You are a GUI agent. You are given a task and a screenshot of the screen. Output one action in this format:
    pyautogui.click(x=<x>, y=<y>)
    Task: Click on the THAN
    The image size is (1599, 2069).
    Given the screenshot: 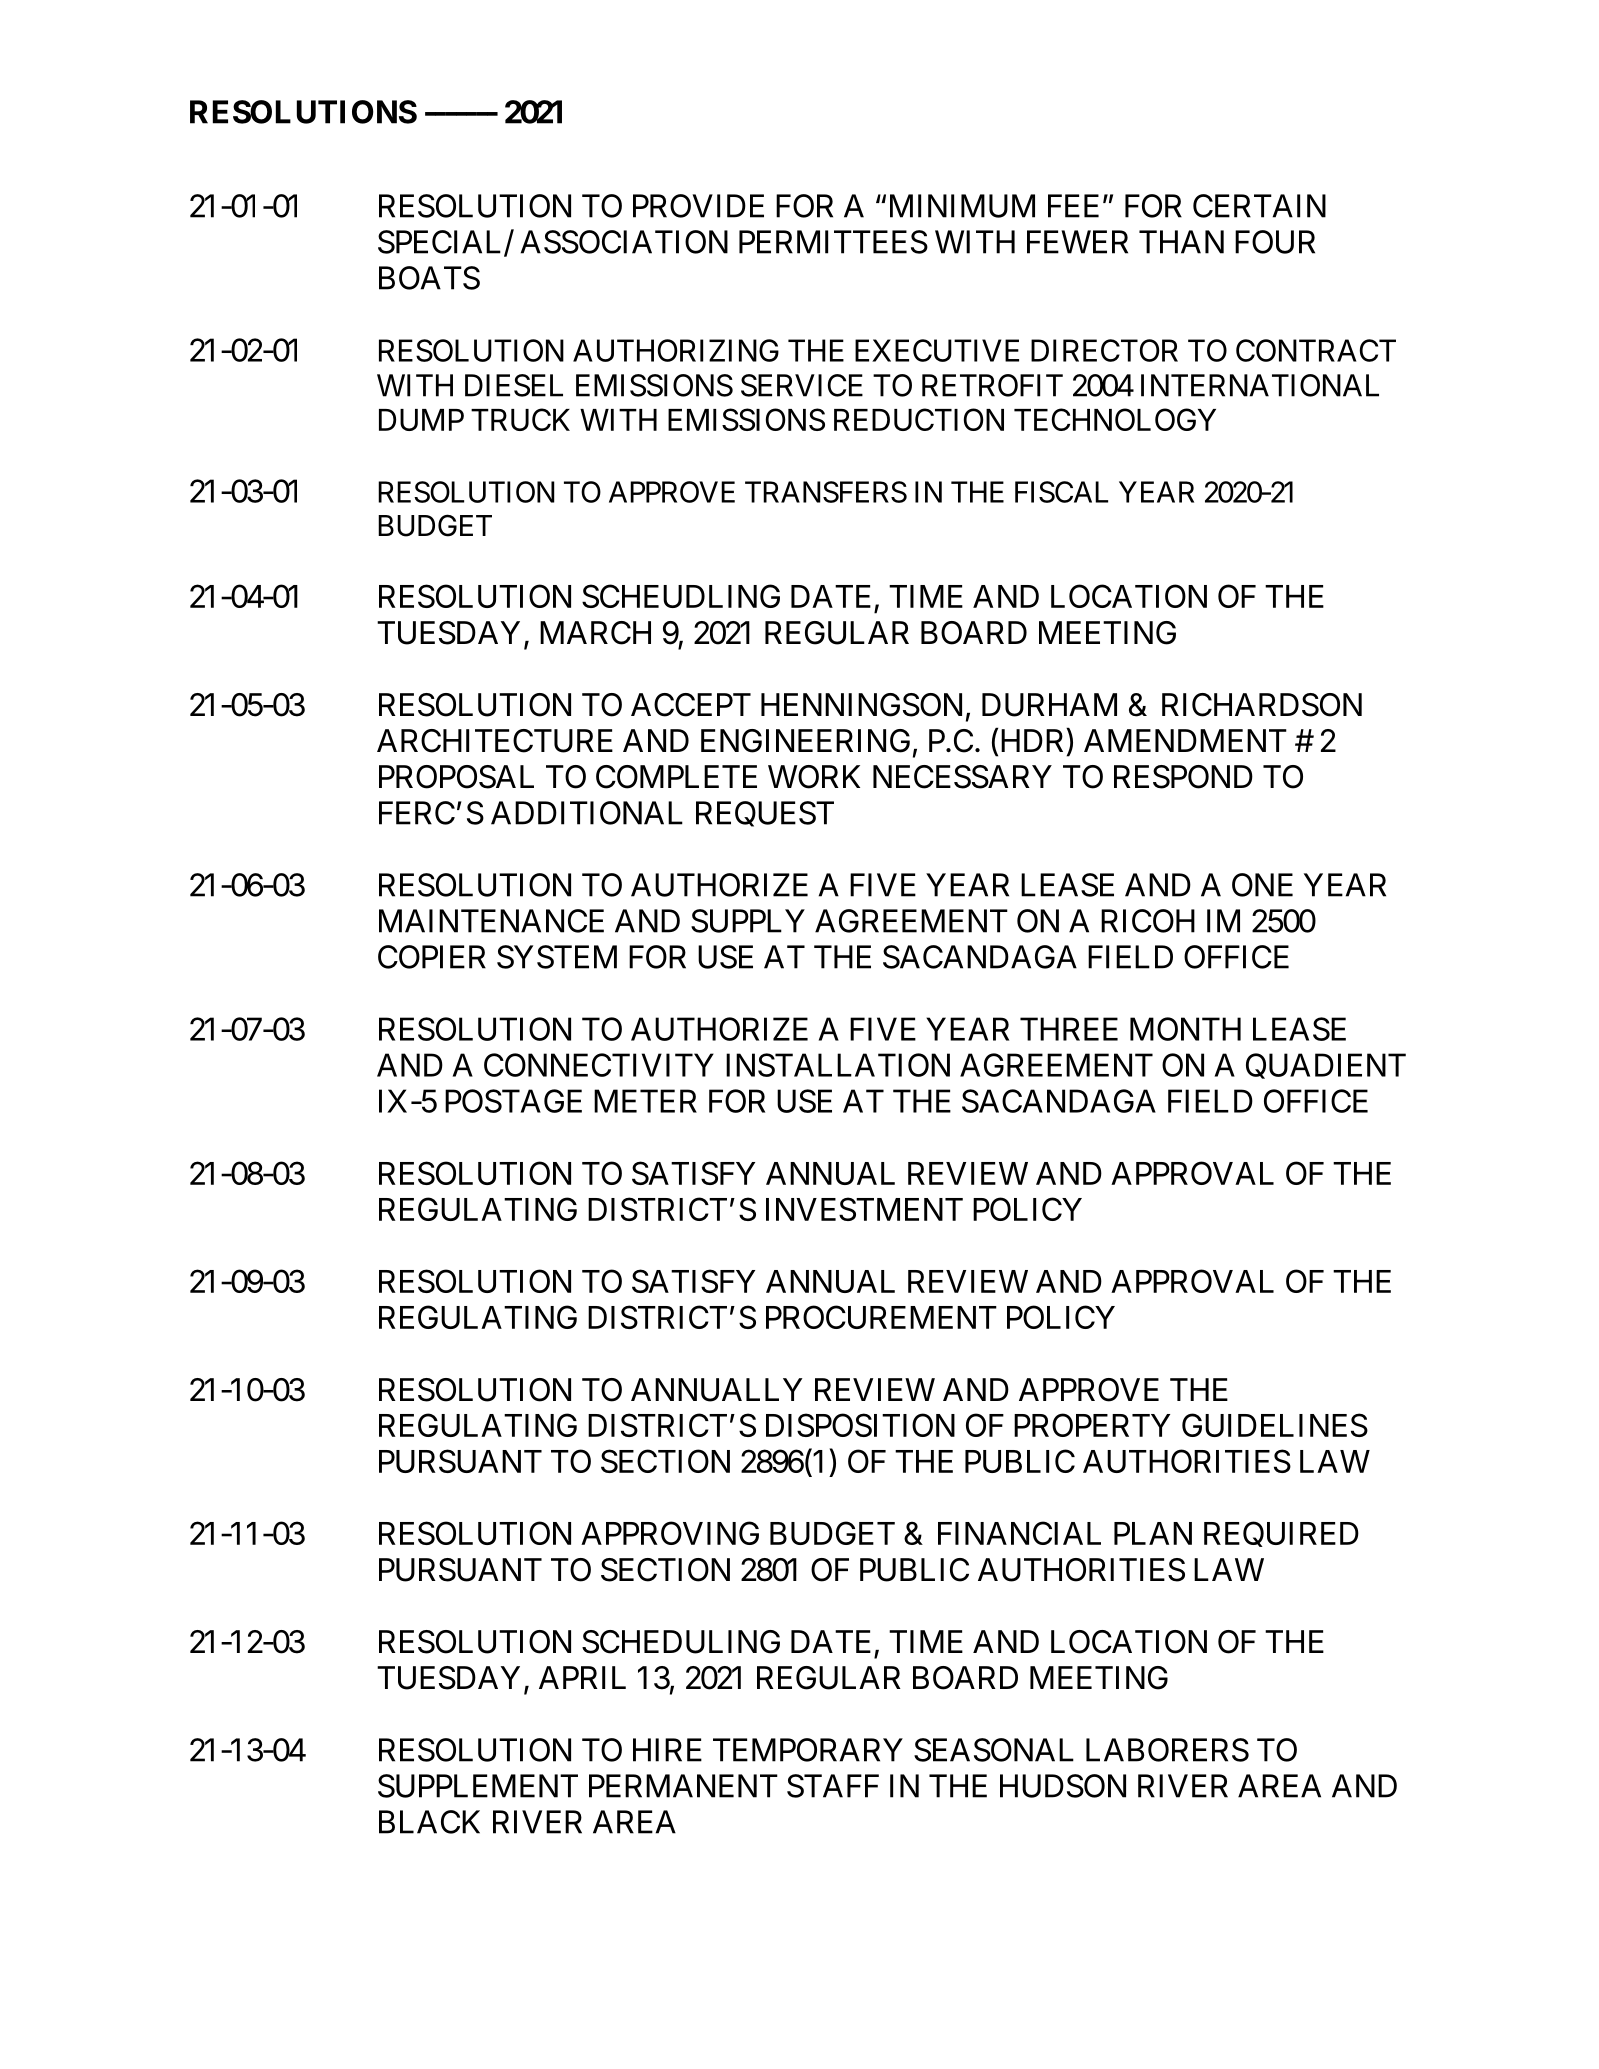 What is the action you would take?
    pyautogui.click(x=1181, y=242)
